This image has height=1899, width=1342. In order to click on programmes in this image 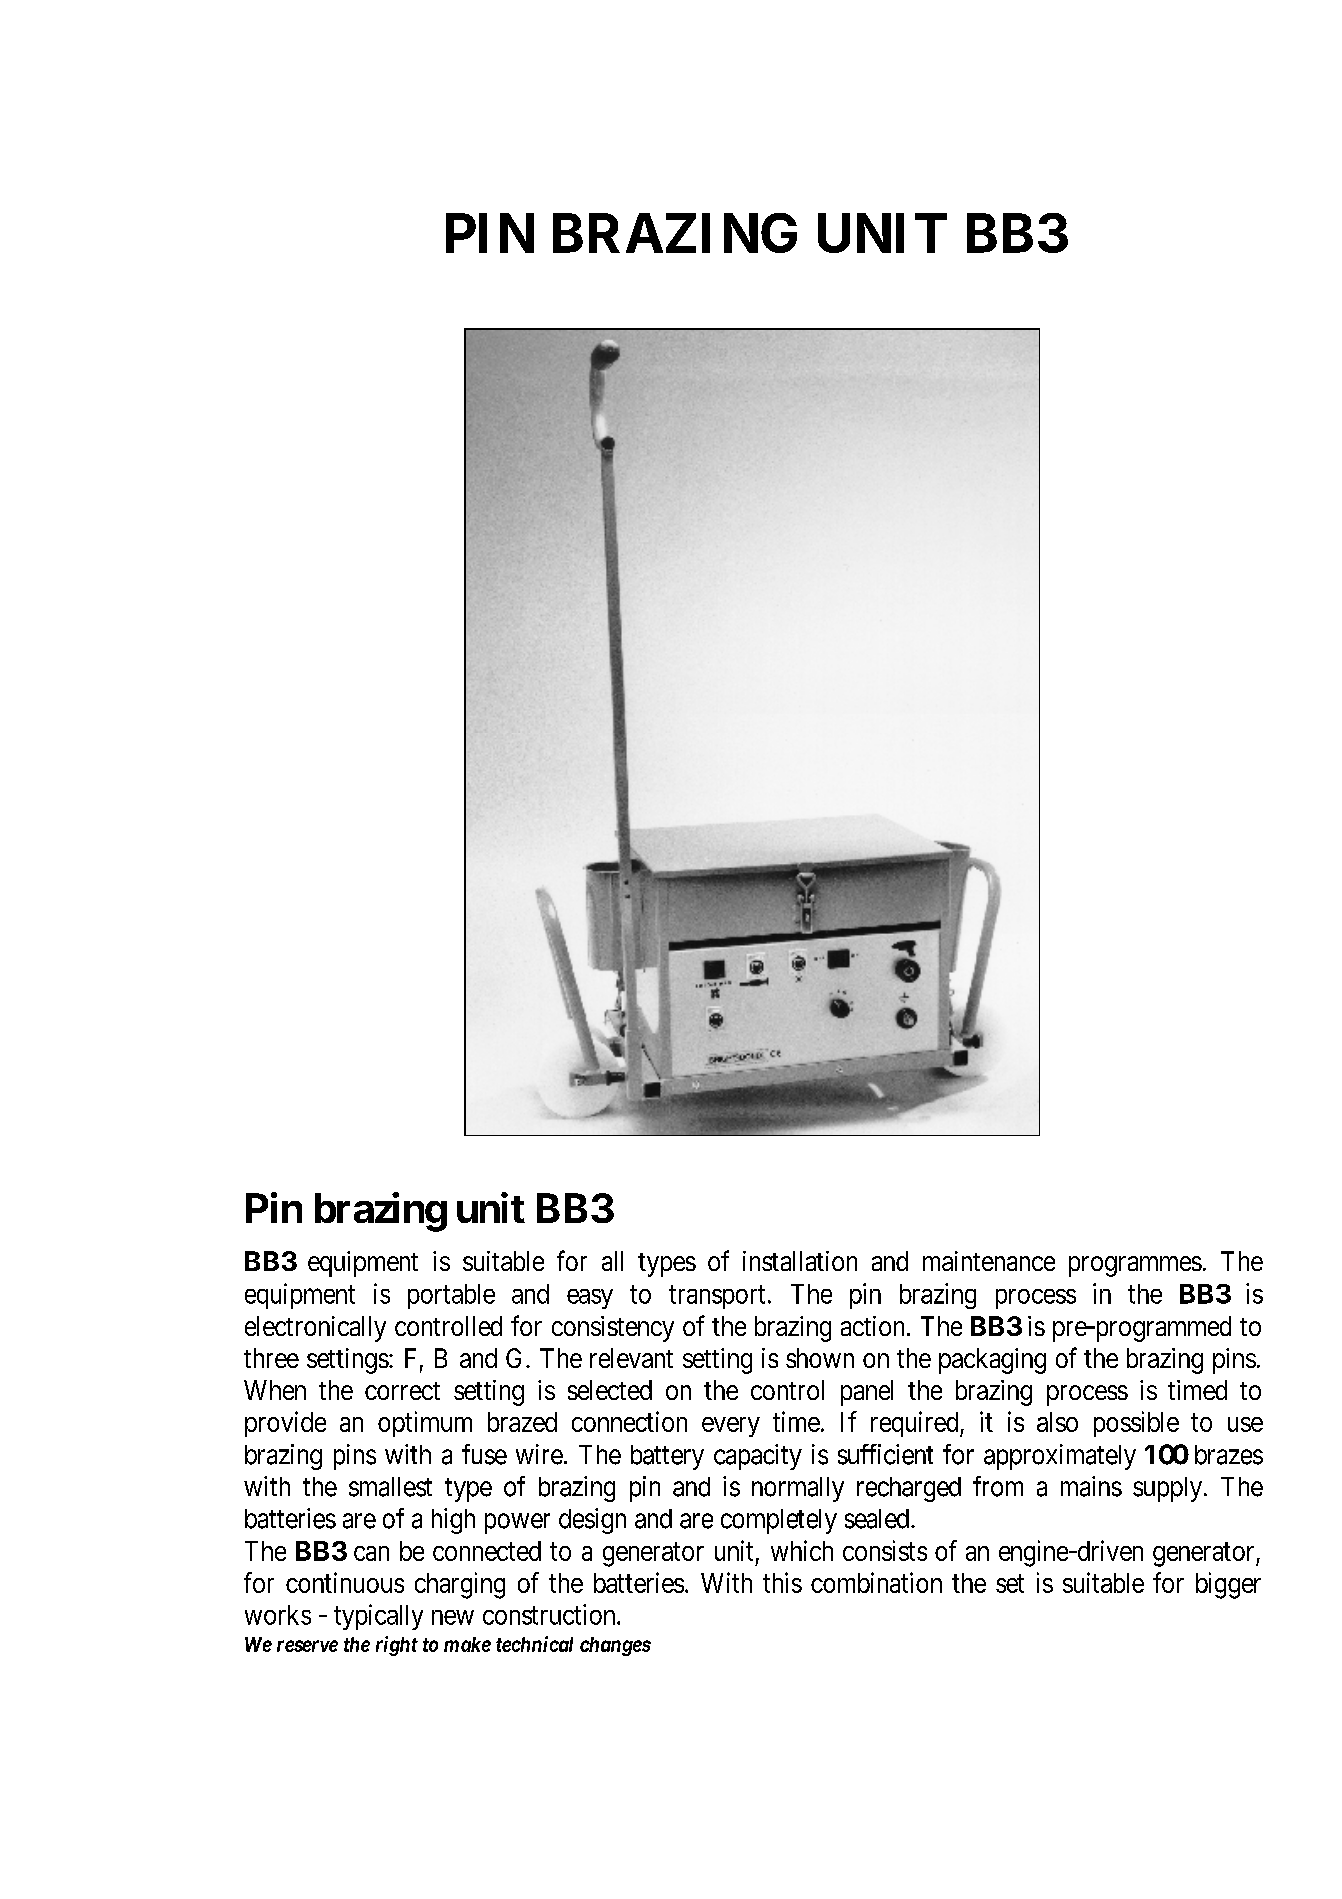, I will do `click(1135, 1266)`.
